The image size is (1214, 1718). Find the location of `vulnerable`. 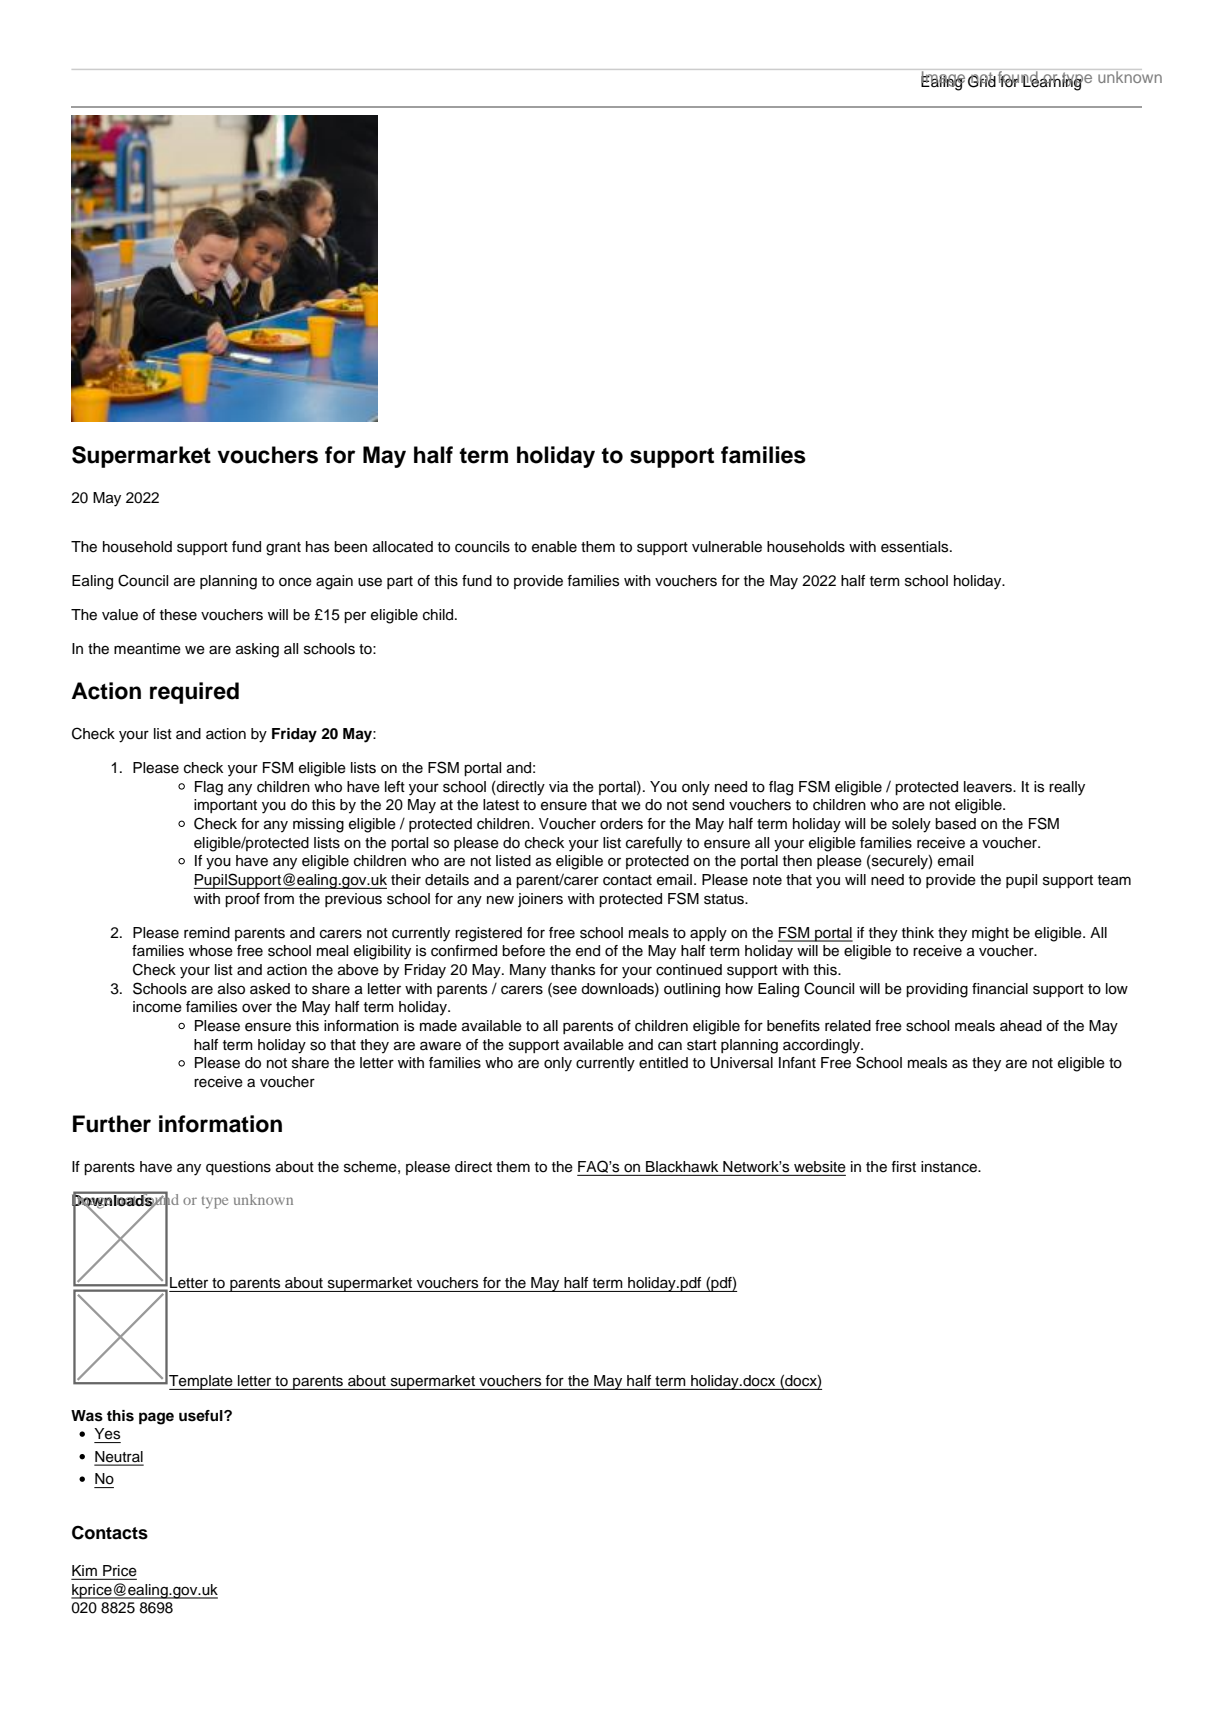

vulnerable is located at coordinates (727, 547).
